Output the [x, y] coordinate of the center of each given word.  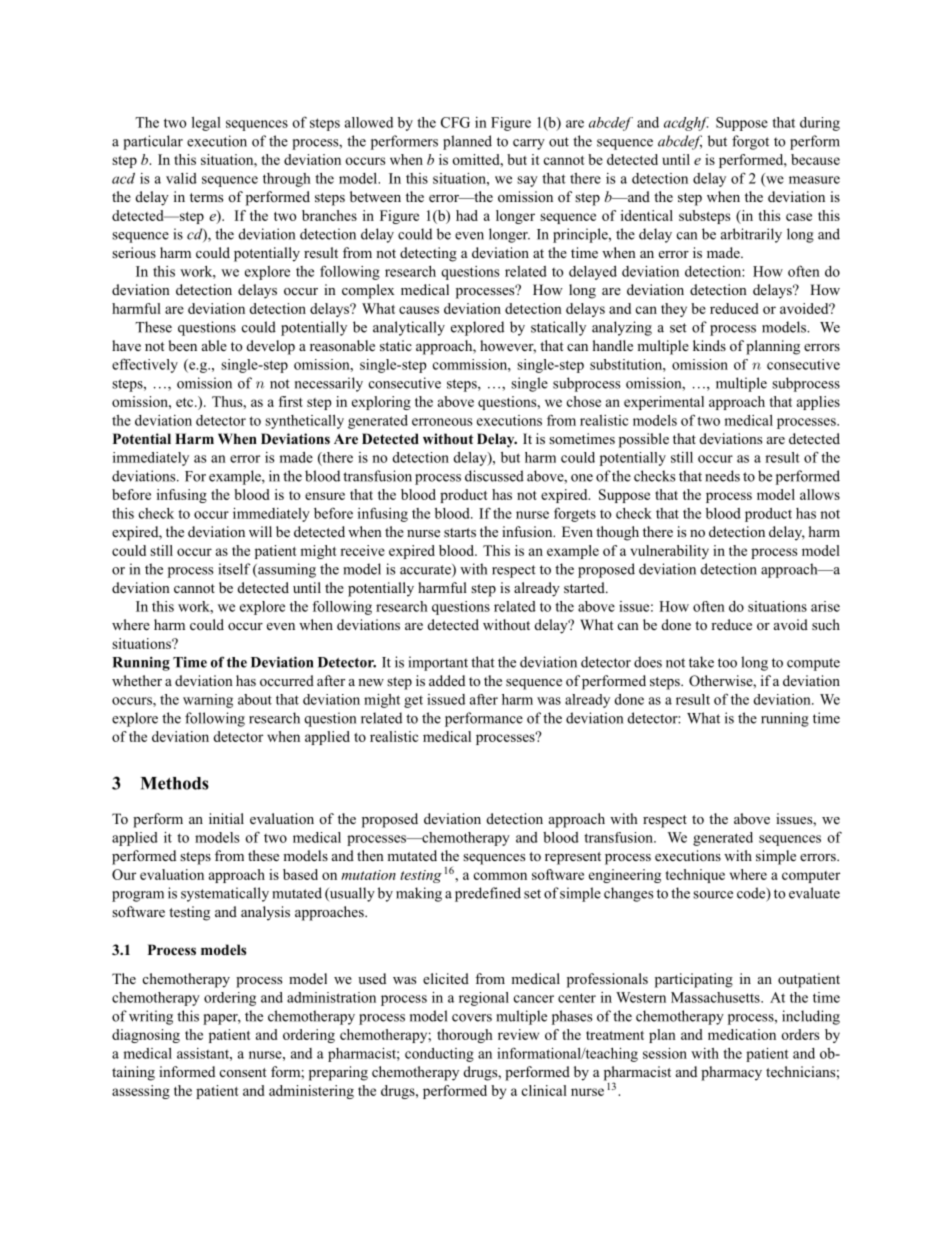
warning [208, 701]
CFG [455, 122]
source [713, 895]
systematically [225, 894]
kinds [709, 345]
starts [460, 532]
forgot [750, 142]
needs [722, 476]
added [447, 680]
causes [419, 310]
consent [243, 1072]
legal [206, 124]
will [260, 531]
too [727, 663]
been [182, 345]
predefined [488, 894]
